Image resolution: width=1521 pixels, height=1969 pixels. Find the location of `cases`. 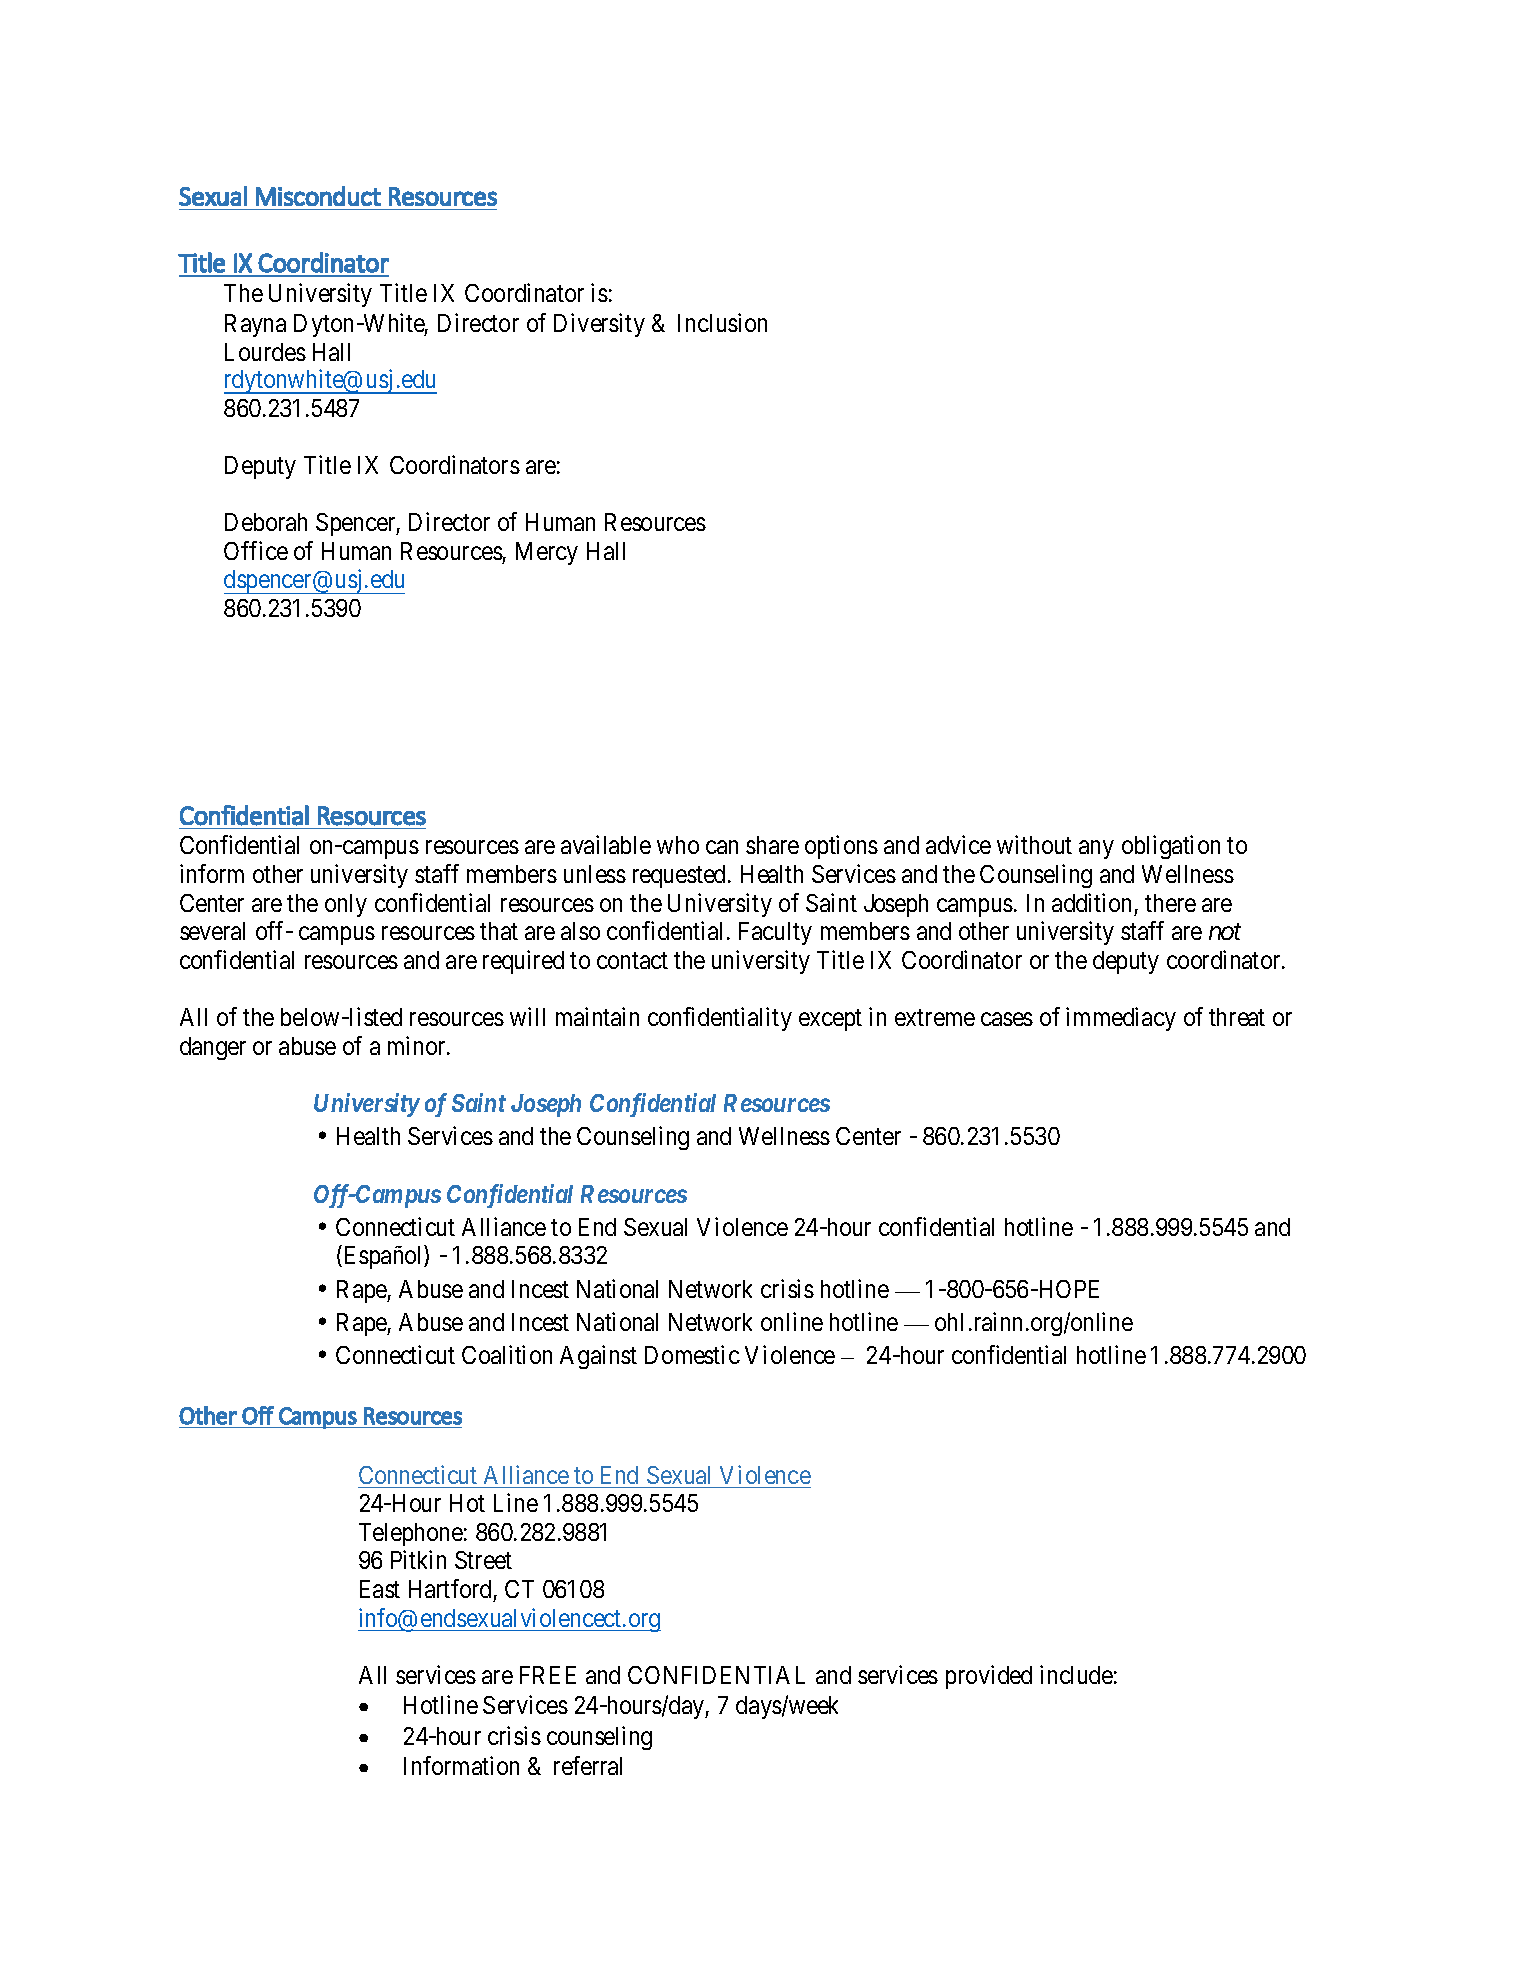

cases is located at coordinates (1007, 1019).
